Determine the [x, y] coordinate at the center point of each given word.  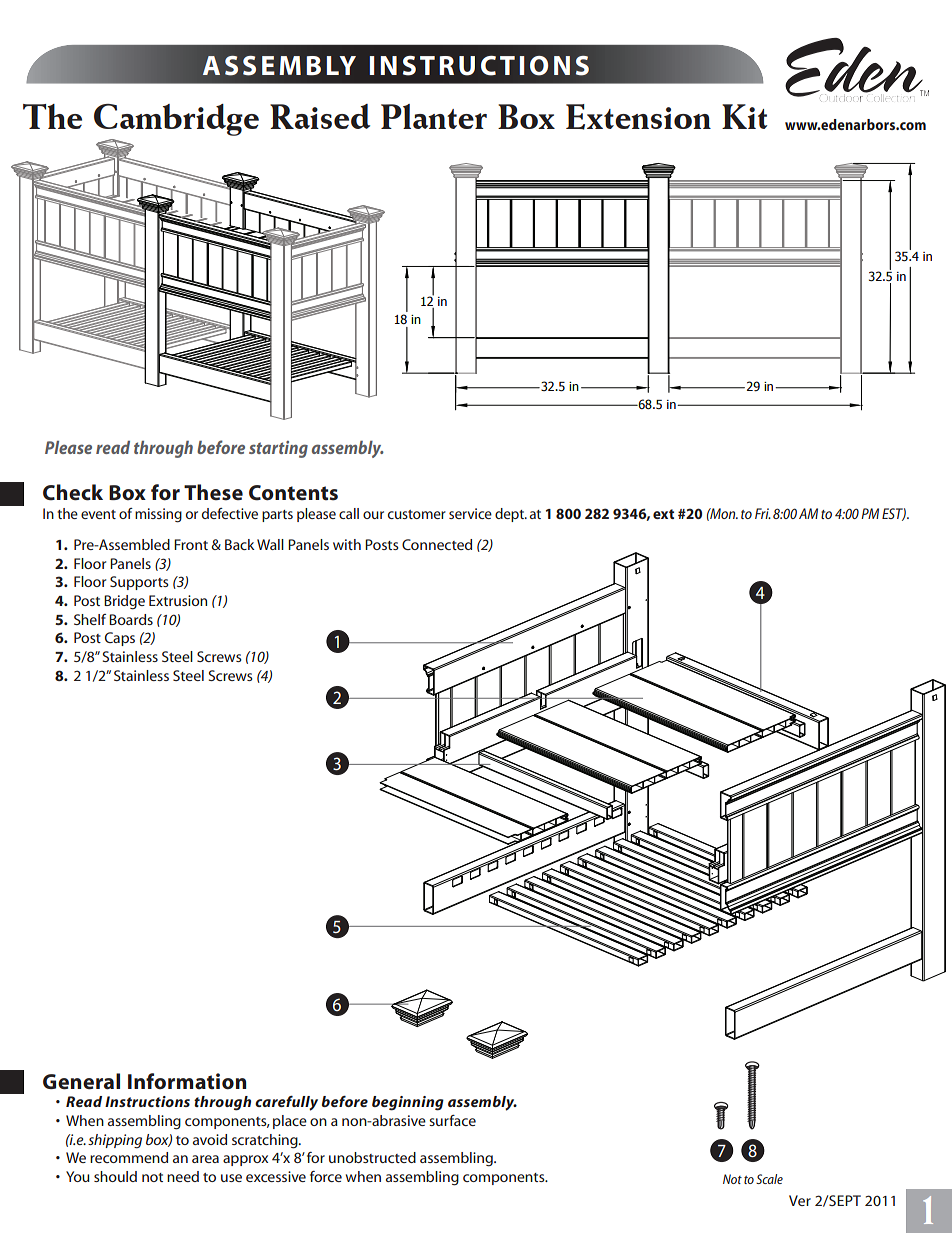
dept [510, 515]
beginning [408, 1103]
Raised [320, 116]
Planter [434, 116]
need [183, 1176]
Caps [120, 639]
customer [417, 514]
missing [158, 515]
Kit [744, 116]
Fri [763, 513]
